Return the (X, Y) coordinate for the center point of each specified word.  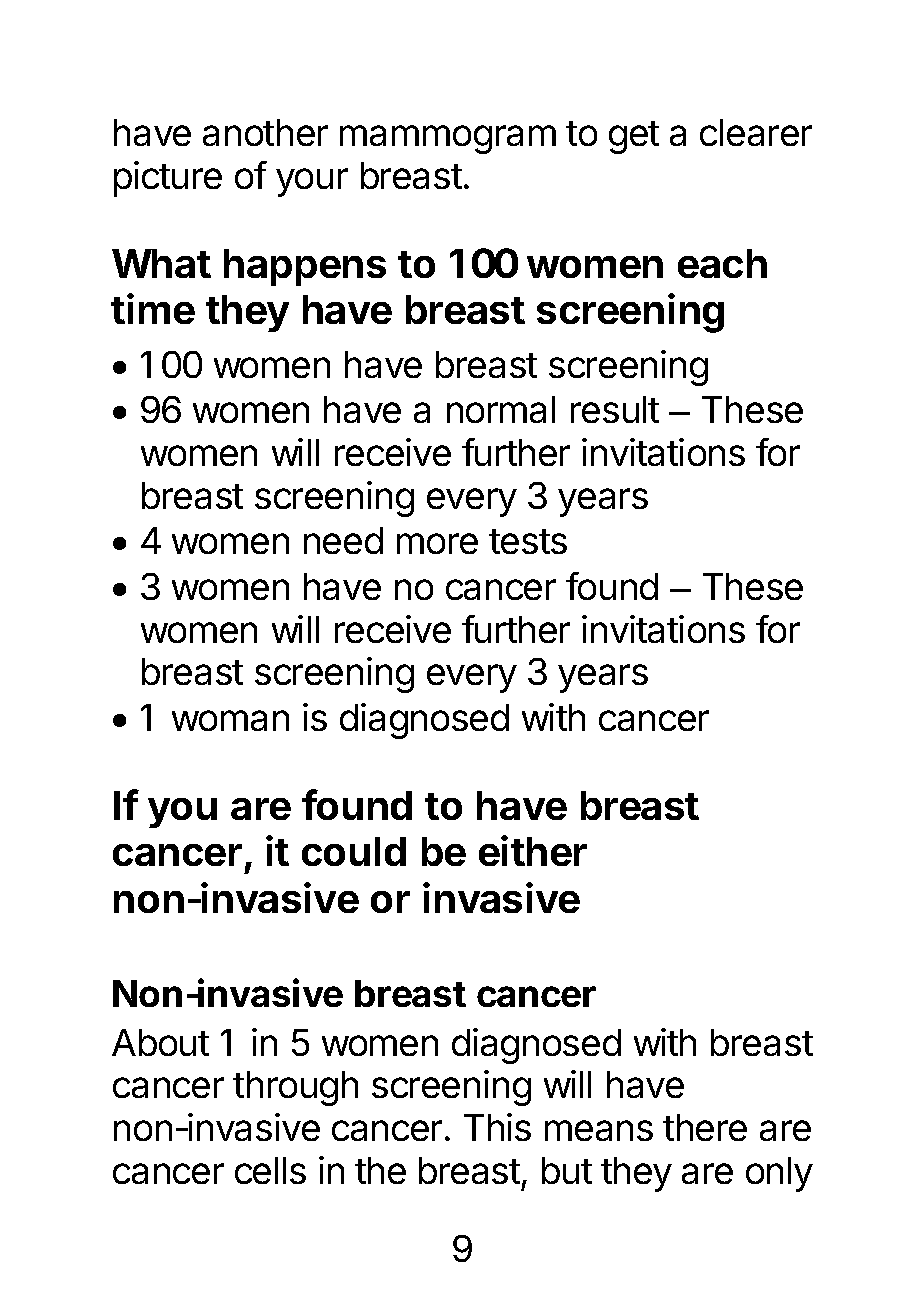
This (497, 1127)
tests (528, 541)
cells (270, 1170)
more (437, 543)
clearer (756, 132)
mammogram (448, 139)
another (265, 132)
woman (230, 720)
